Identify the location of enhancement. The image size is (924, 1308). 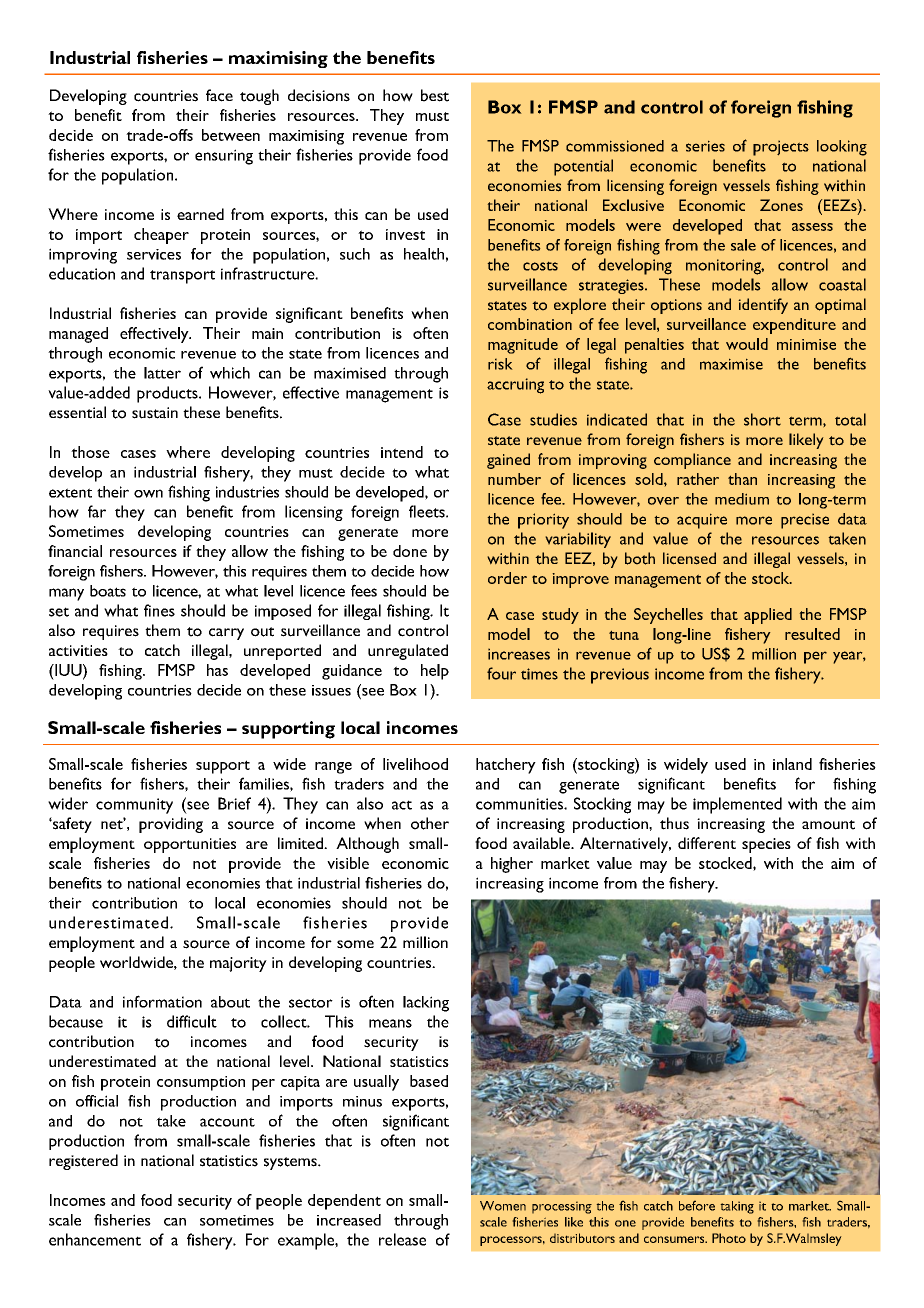
(95, 1239).
